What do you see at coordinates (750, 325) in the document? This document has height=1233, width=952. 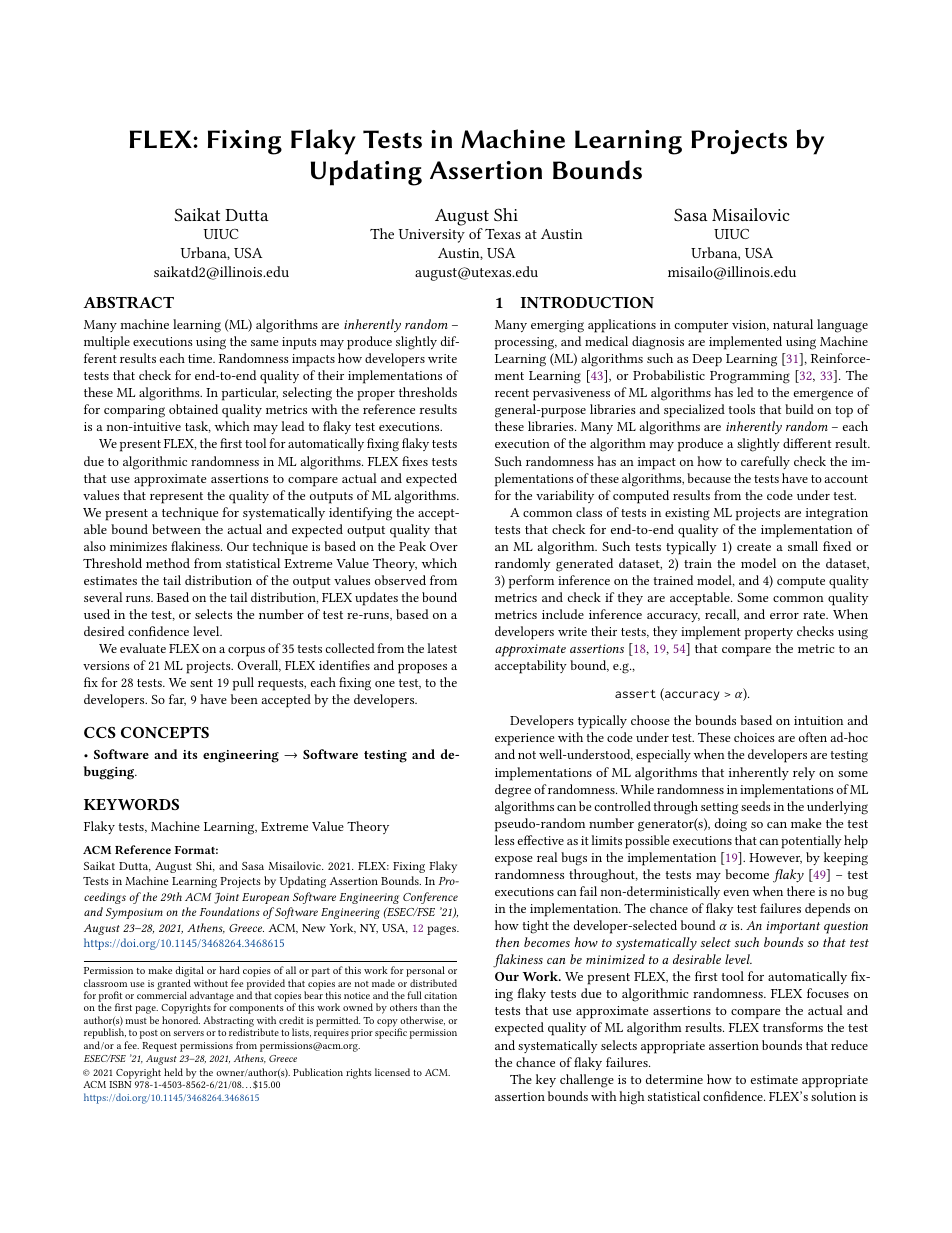 I see `vision` at bounding box center [750, 325].
